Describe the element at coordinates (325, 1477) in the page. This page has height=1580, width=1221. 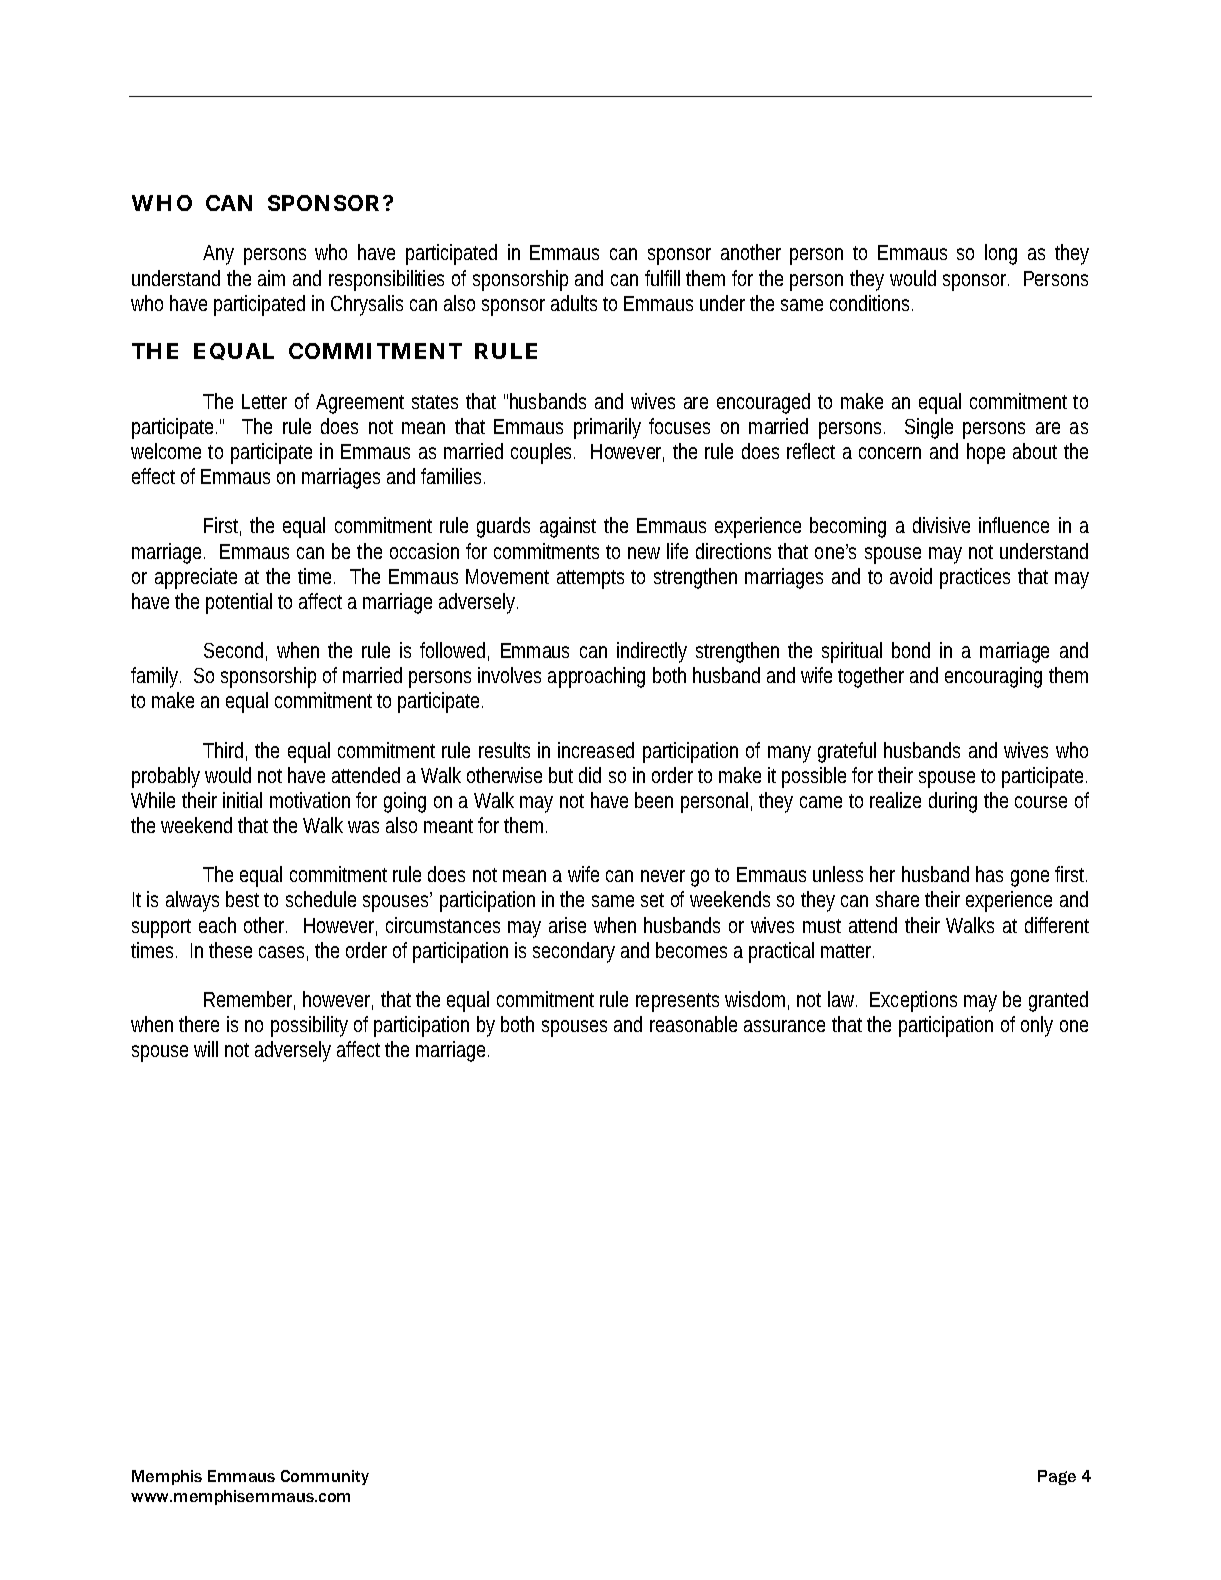
I see `Community` at that location.
